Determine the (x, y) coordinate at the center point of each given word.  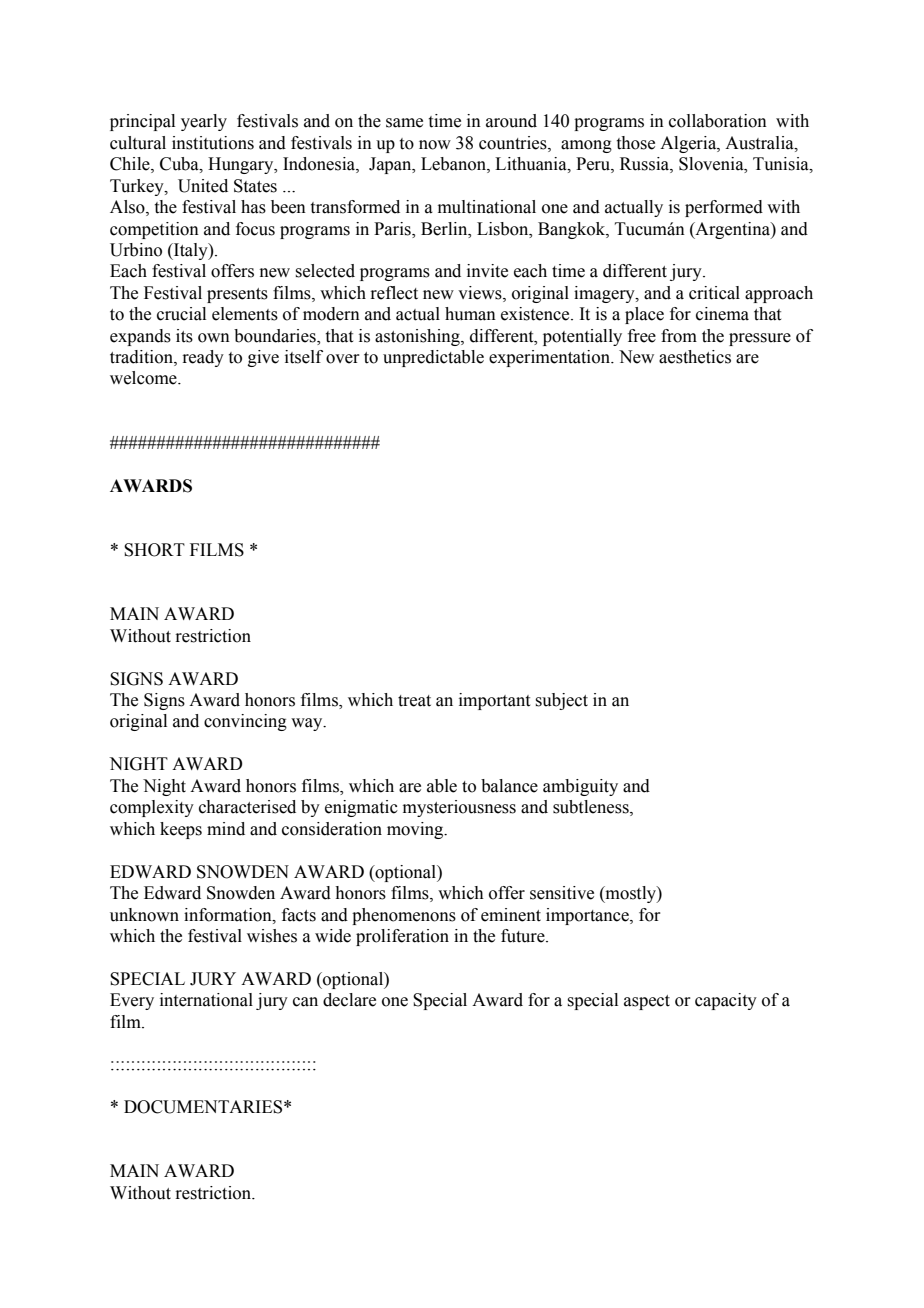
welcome (144, 378)
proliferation (402, 937)
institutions (213, 143)
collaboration (718, 121)
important (494, 701)
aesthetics (695, 357)
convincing (245, 722)
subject (561, 701)
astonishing (418, 337)
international (206, 1000)
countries (514, 143)
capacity (726, 1001)
